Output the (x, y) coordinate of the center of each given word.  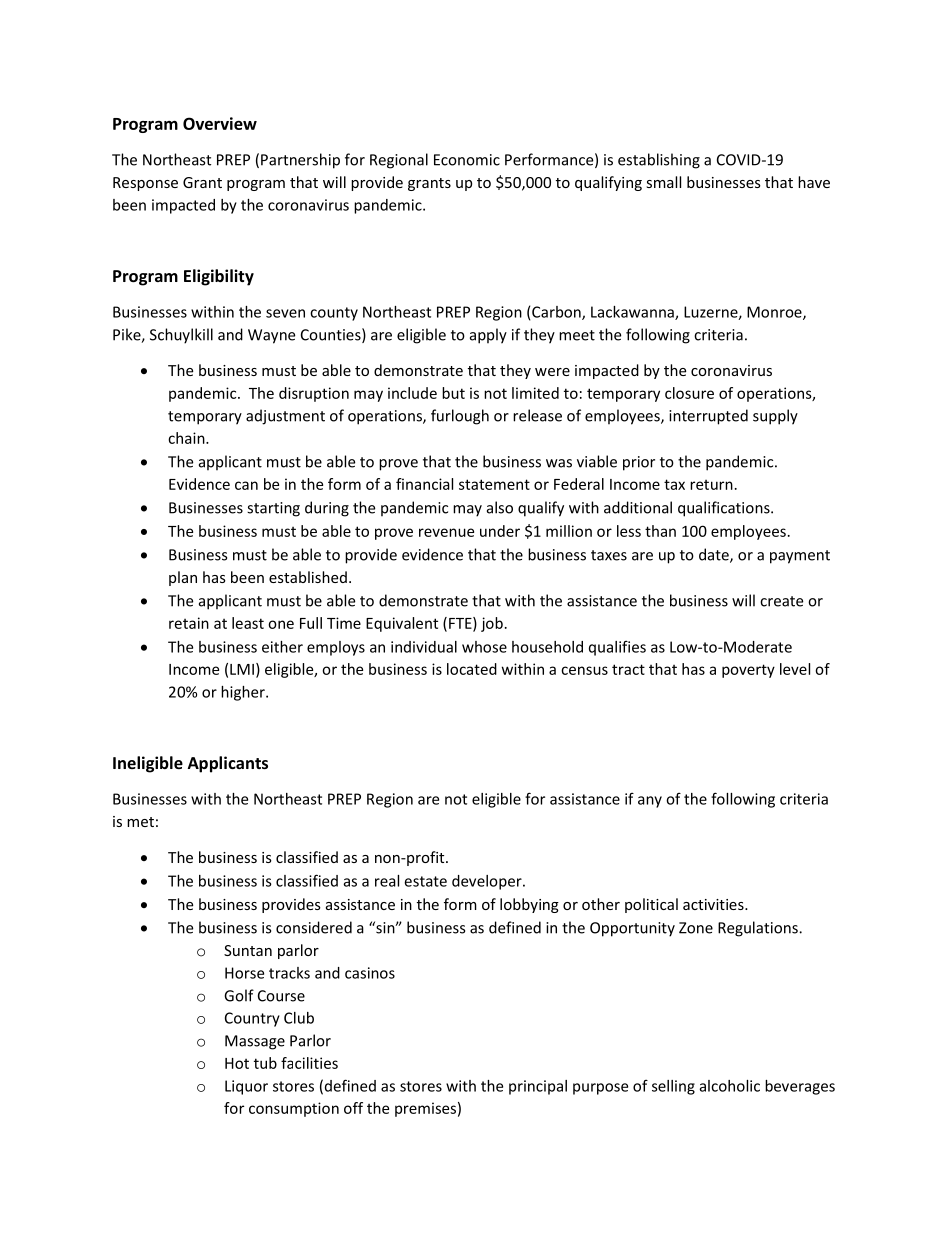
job (492, 624)
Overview (220, 123)
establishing (659, 161)
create (781, 601)
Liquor (246, 1087)
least (248, 623)
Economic (467, 160)
